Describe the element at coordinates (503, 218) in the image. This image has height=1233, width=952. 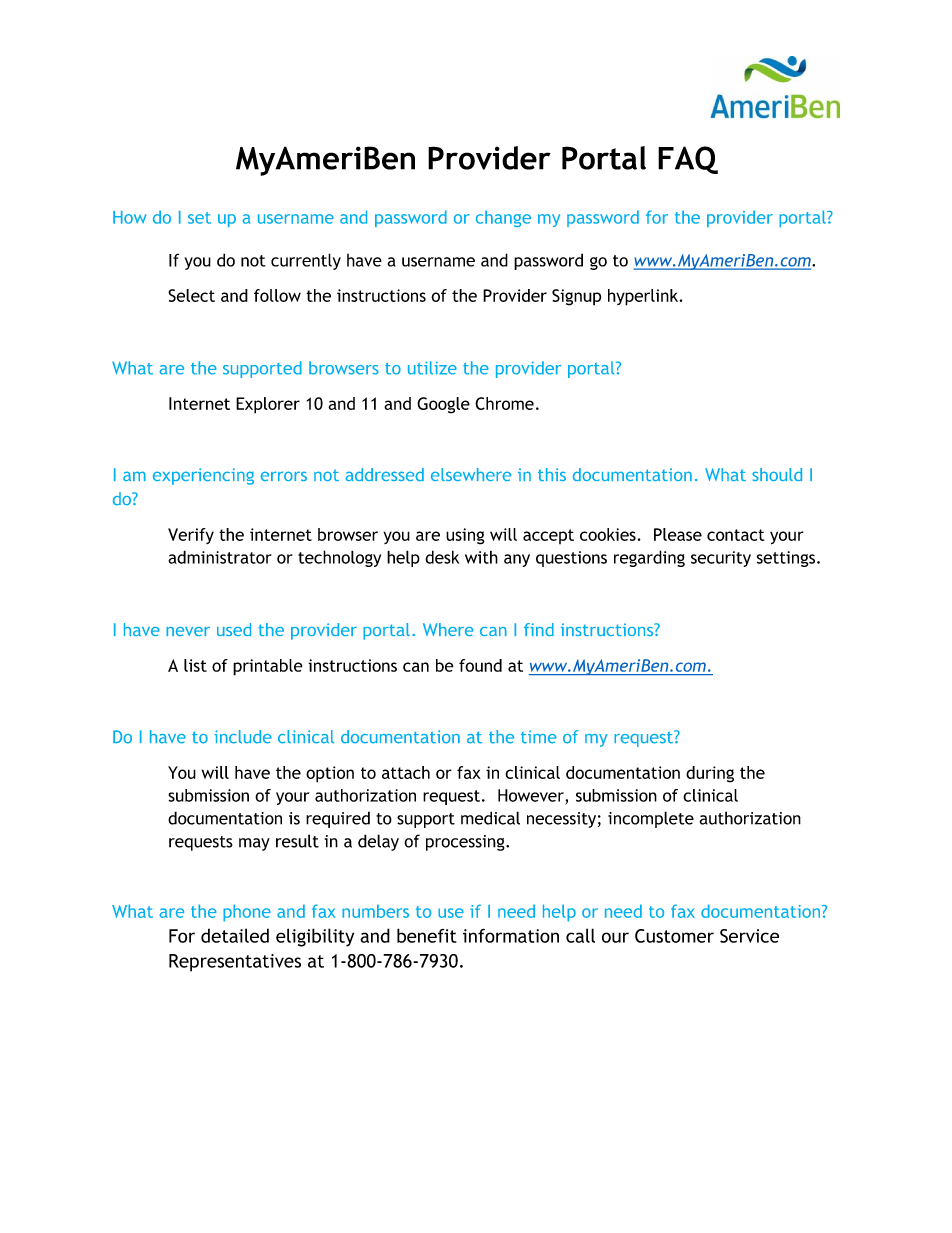
I see `change` at that location.
